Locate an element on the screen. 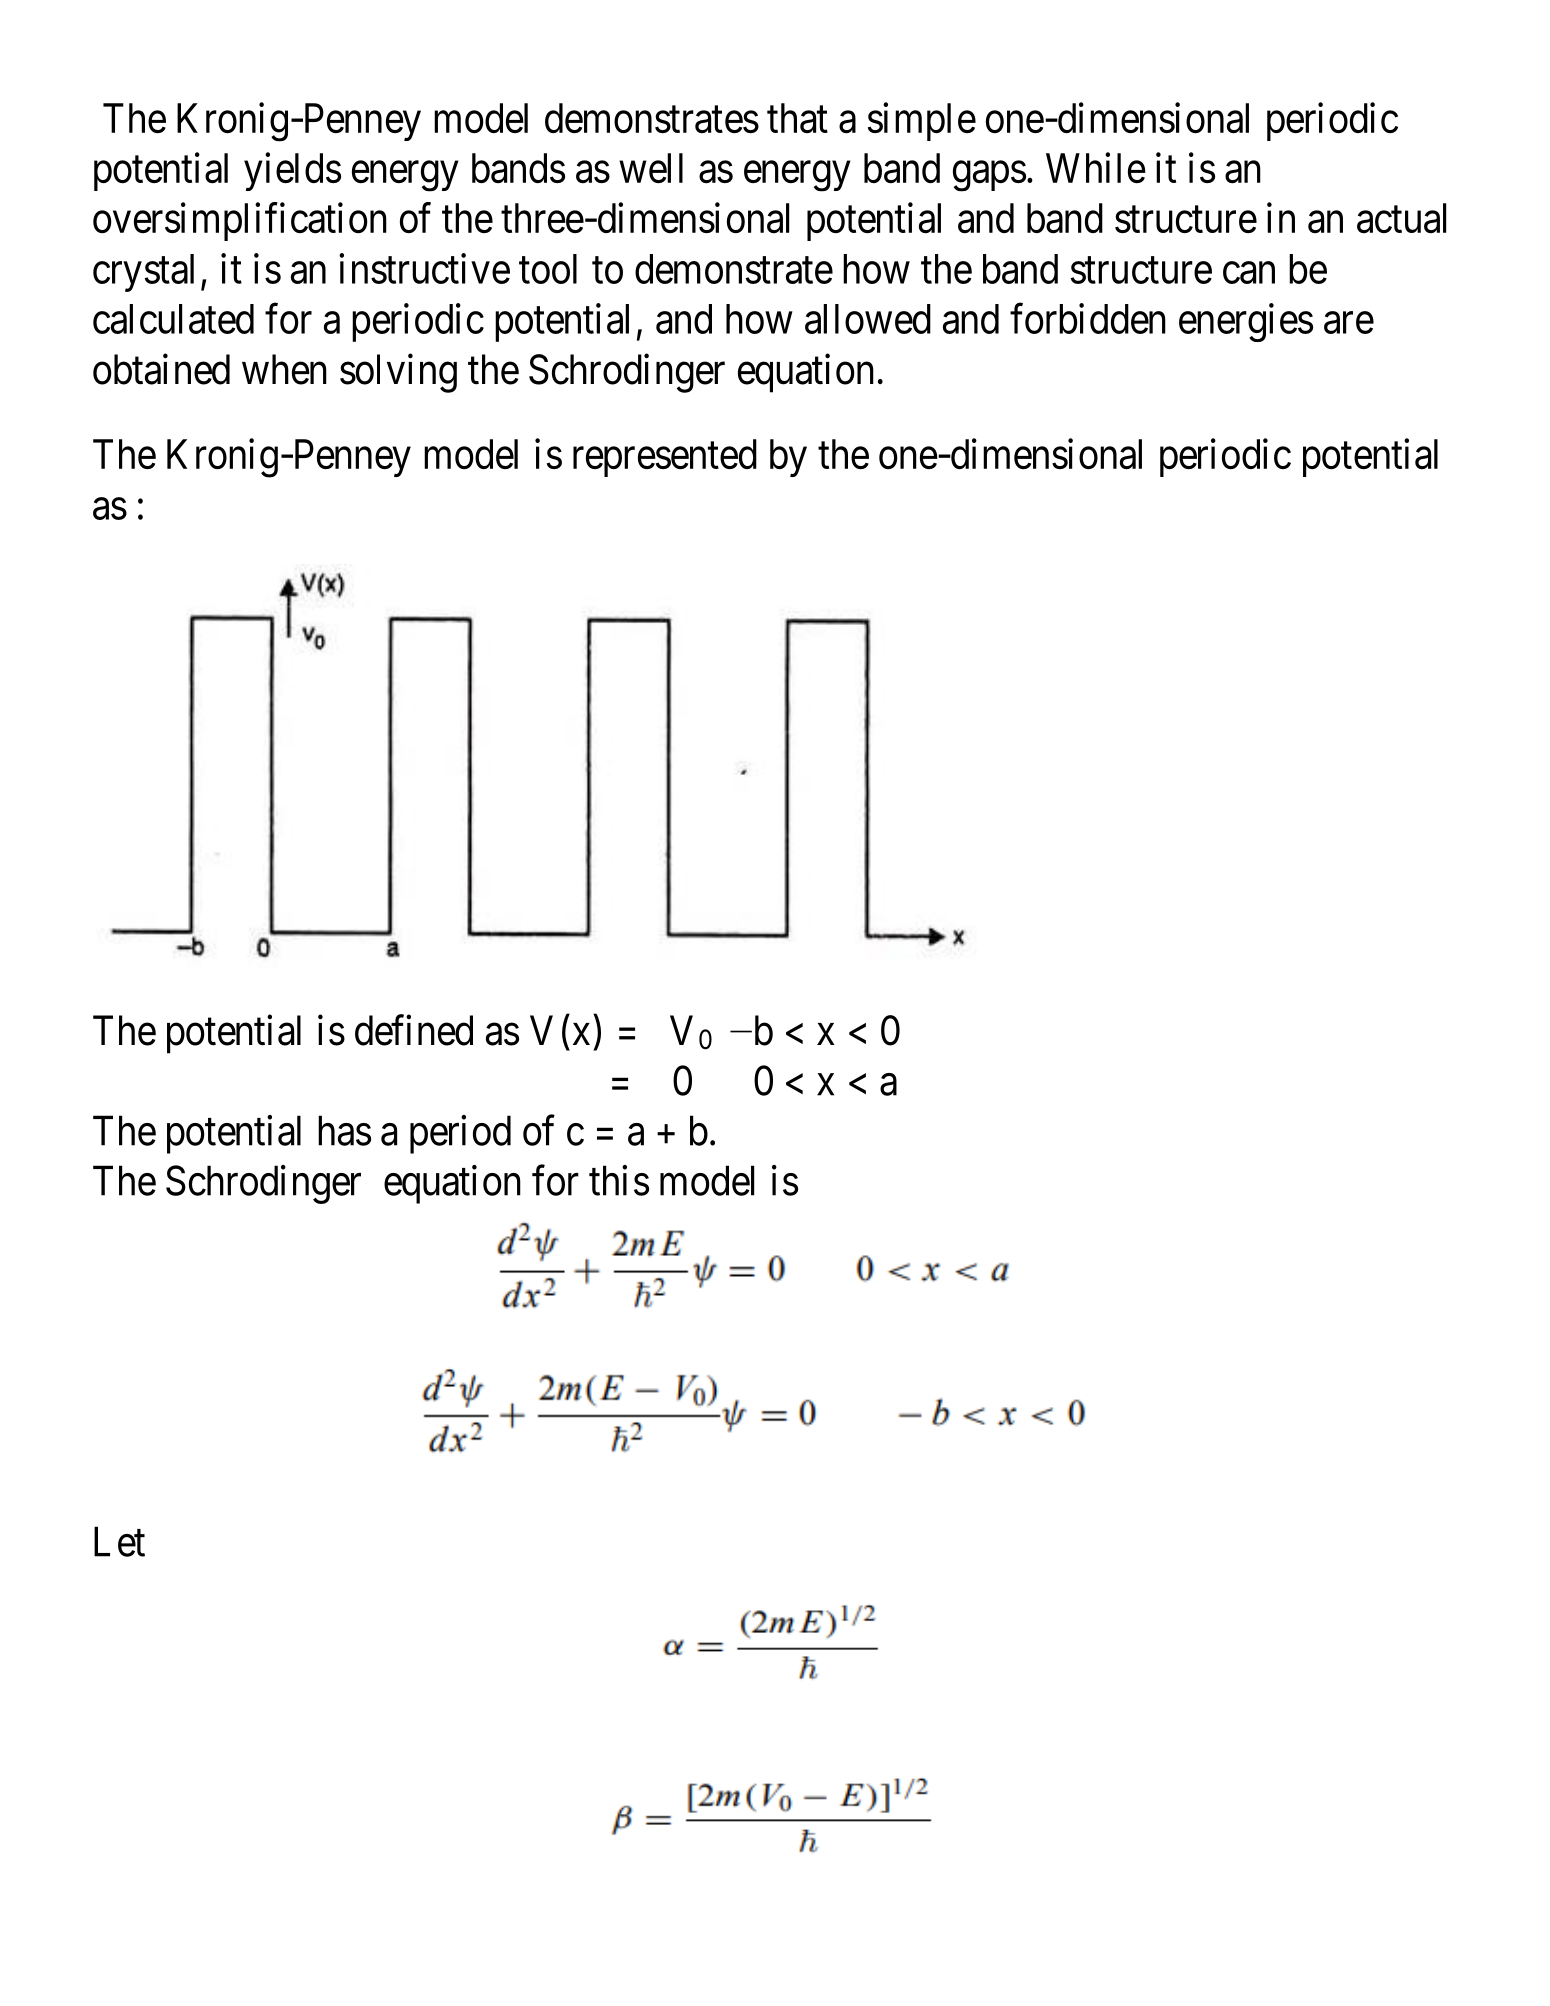  Let is located at coordinates (119, 1542).
